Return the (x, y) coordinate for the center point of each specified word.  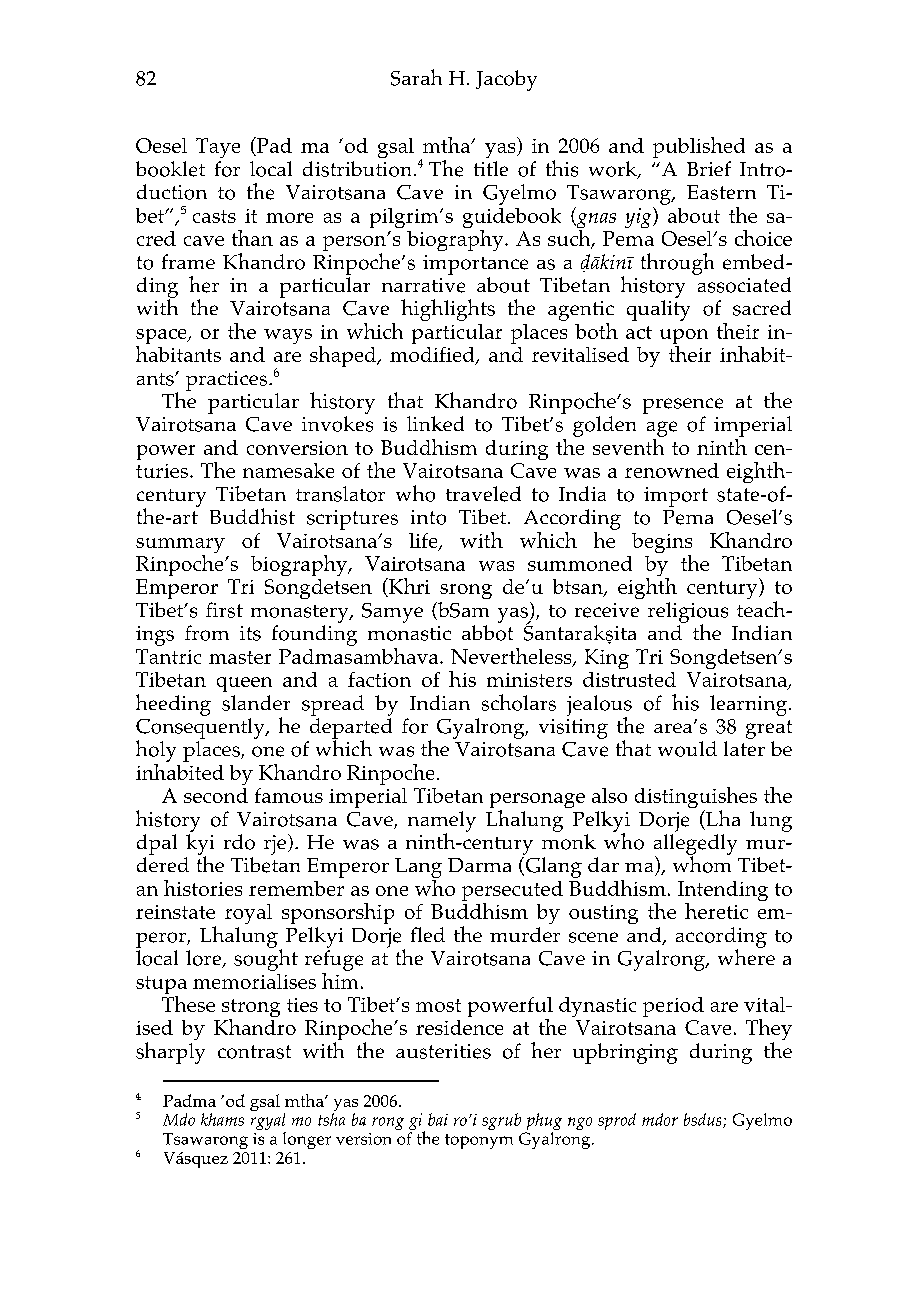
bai (438, 1119)
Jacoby (506, 80)
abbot (487, 633)
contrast (254, 1052)
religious (688, 613)
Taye (218, 148)
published (699, 147)
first (224, 610)
